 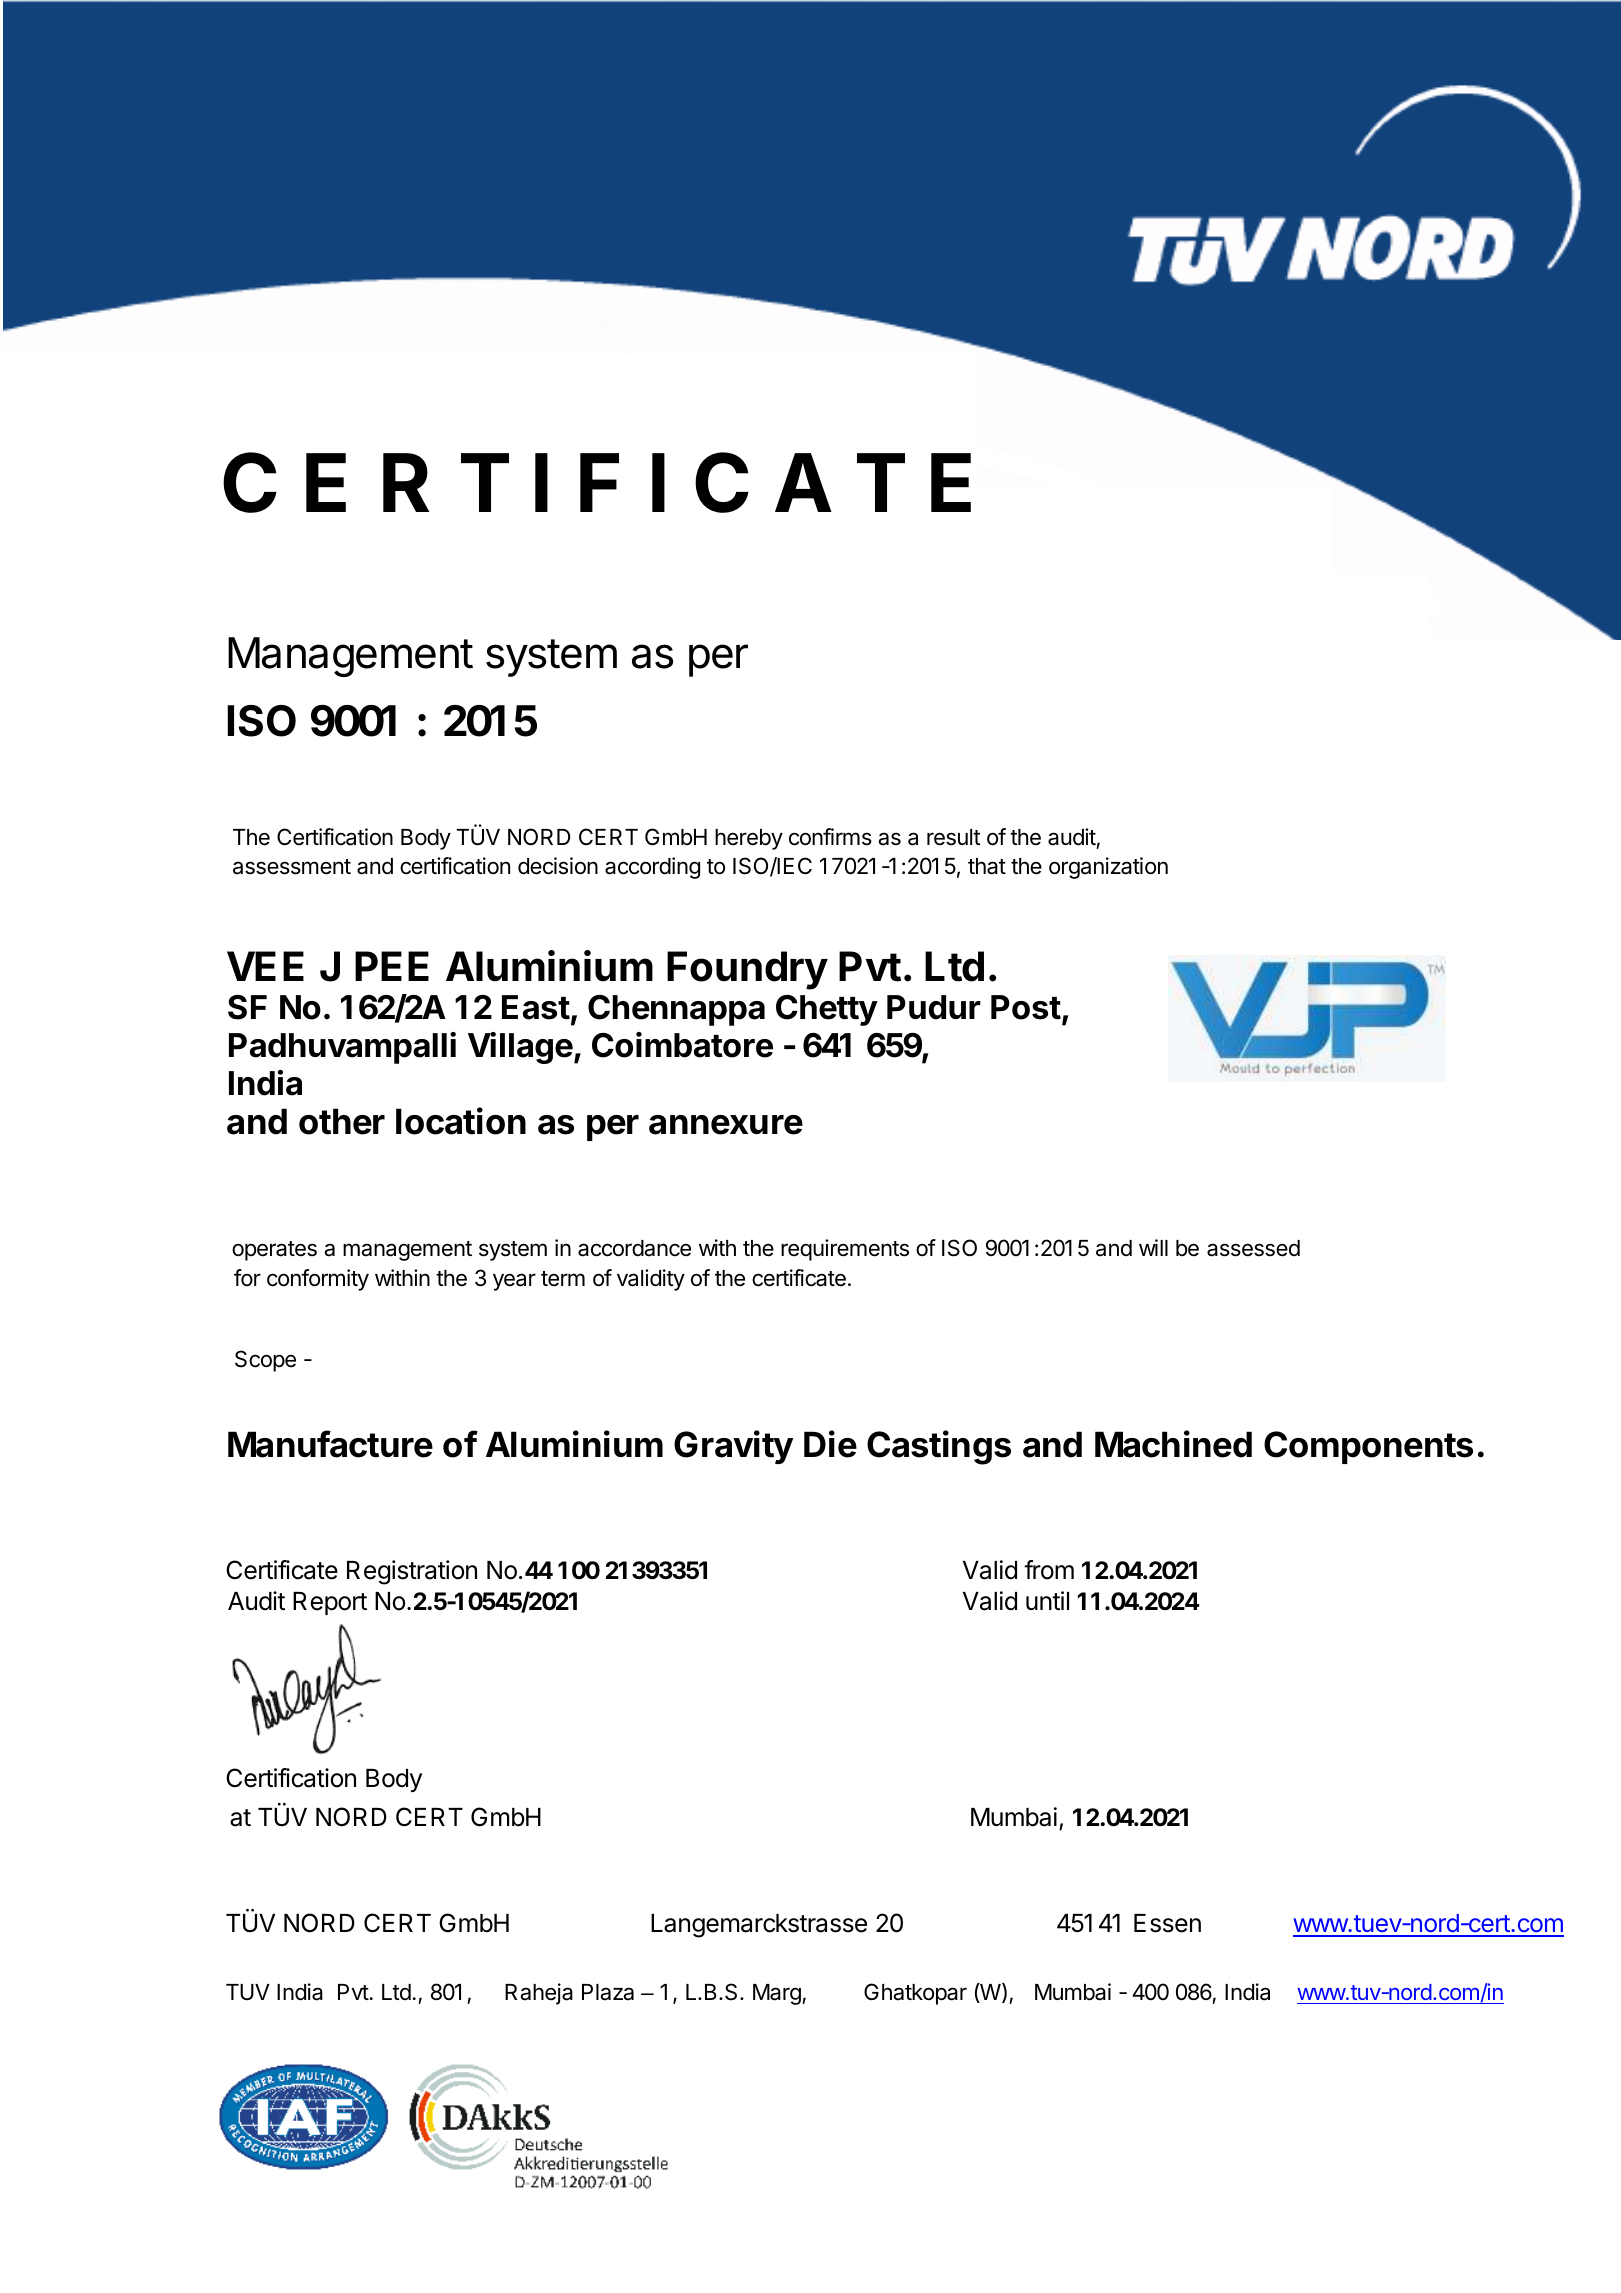 What do you see at coordinates (342, 1121) in the image?
I see `other` at bounding box center [342, 1121].
